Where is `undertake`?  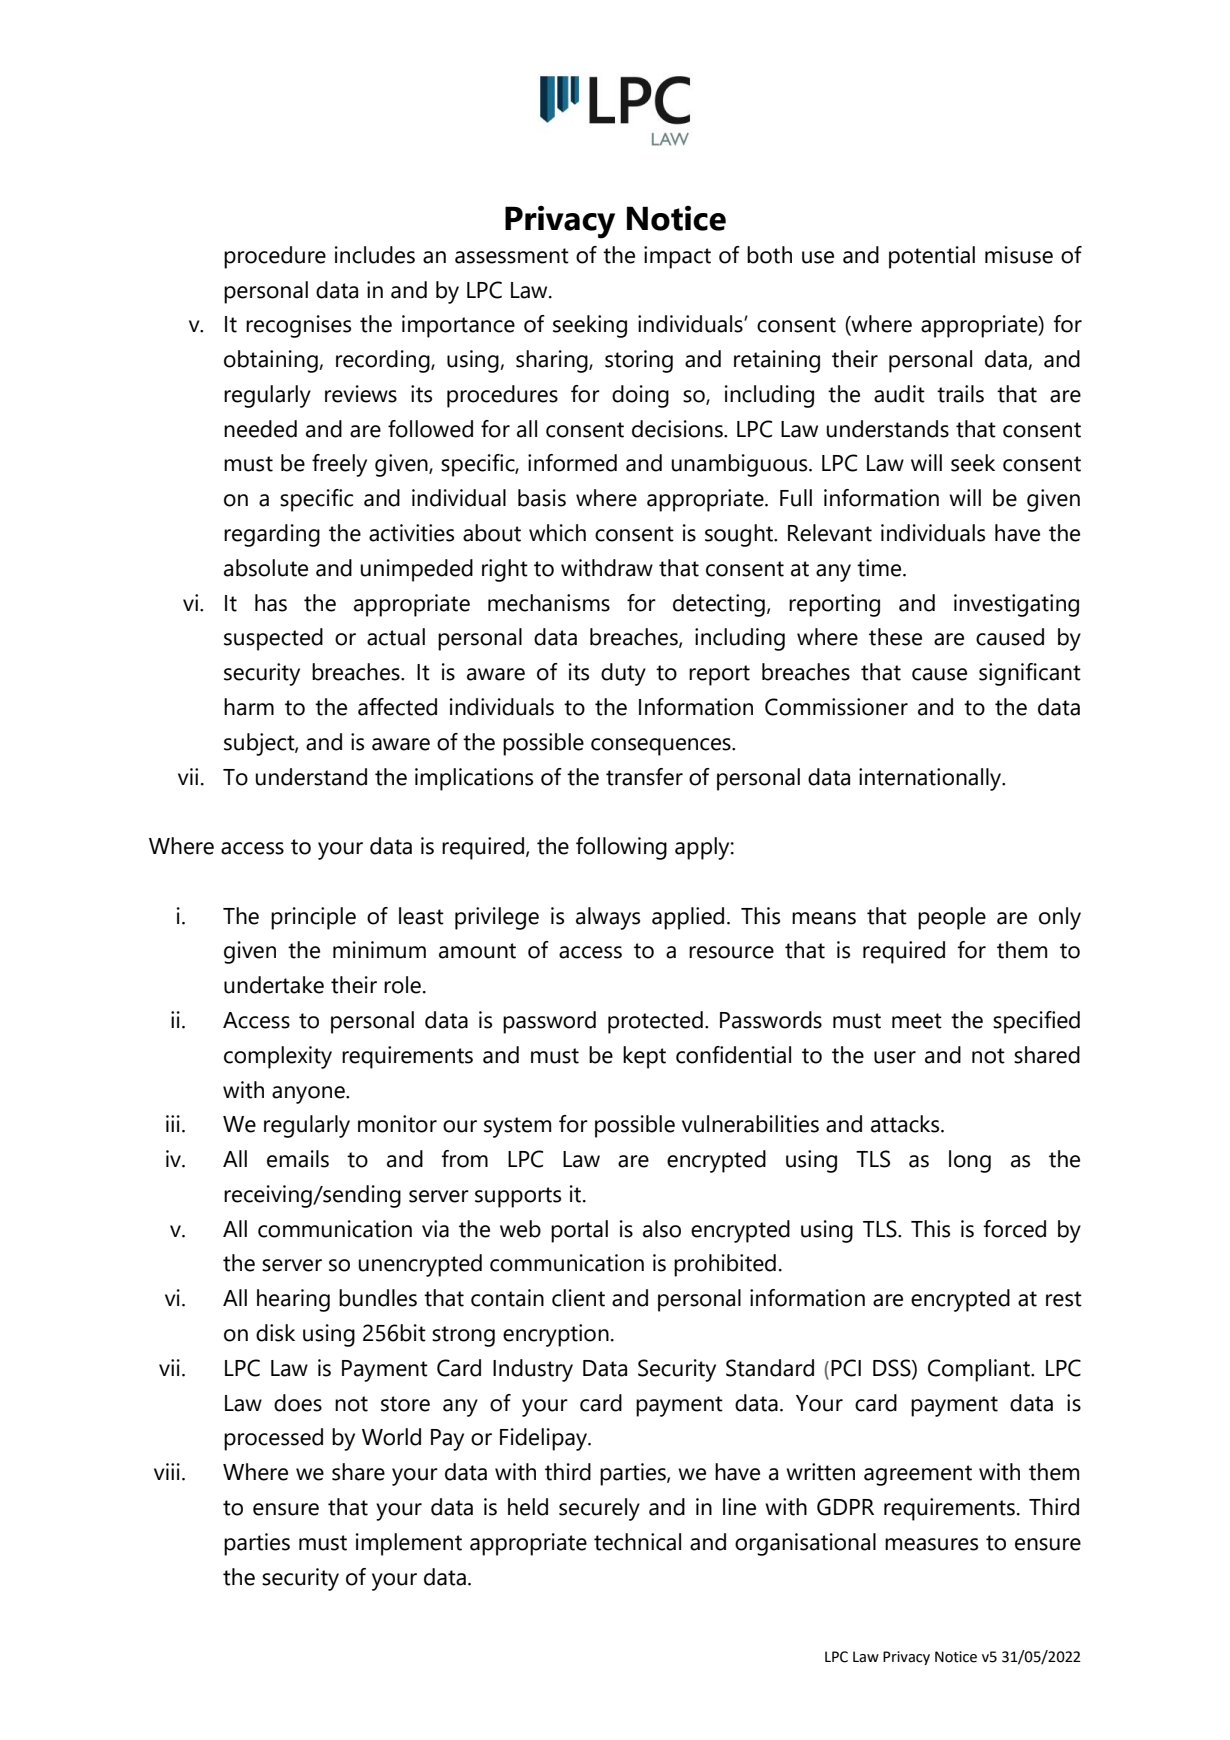
undertake is located at coordinates (274, 985).
